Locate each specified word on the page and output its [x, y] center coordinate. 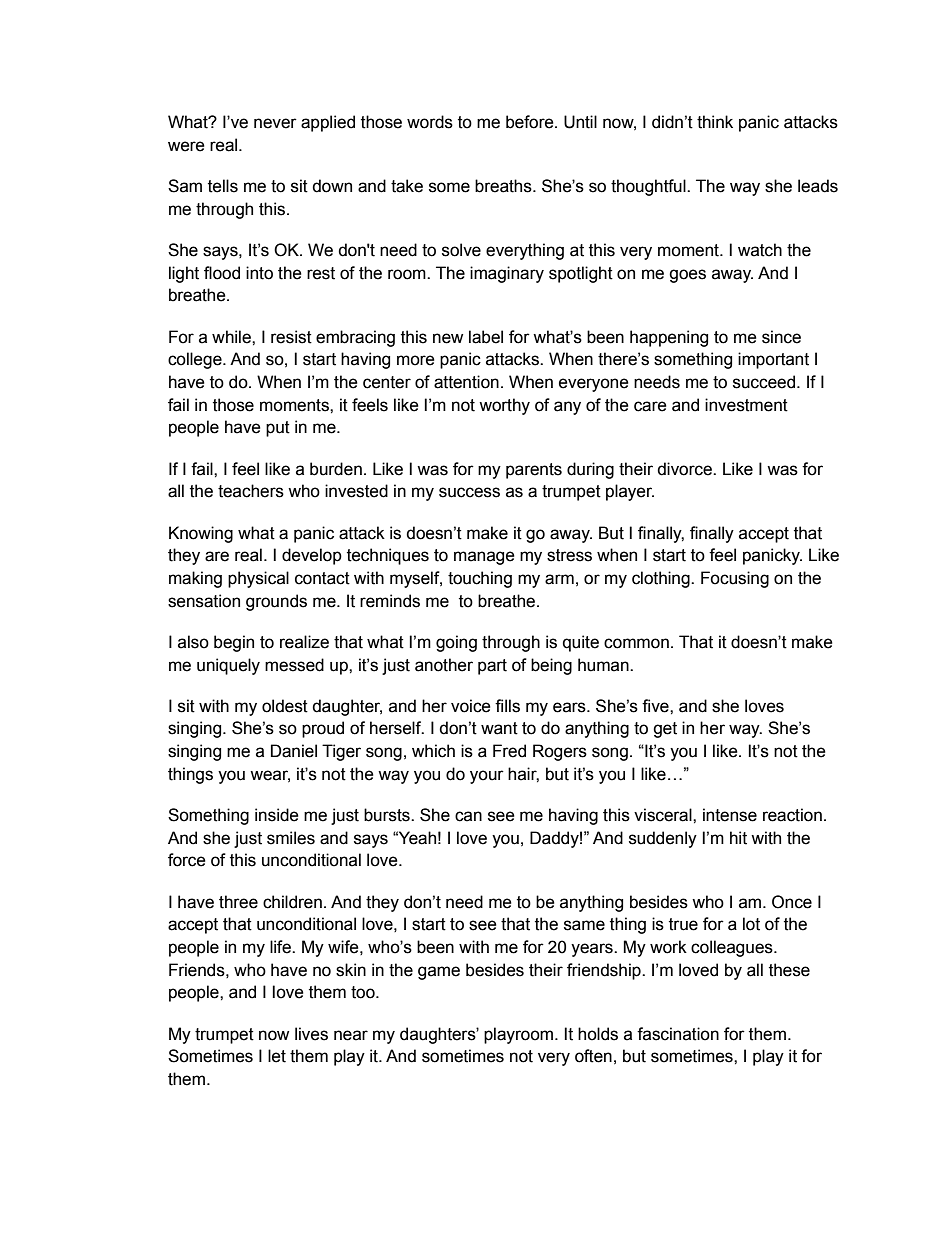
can [468, 816]
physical [258, 579]
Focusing [735, 579]
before [531, 122]
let [277, 1056]
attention [466, 382]
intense [730, 815]
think [715, 122]
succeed [765, 382]
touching [480, 579]
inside [277, 815]
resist [291, 337]
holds [598, 1034]
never [275, 123]
